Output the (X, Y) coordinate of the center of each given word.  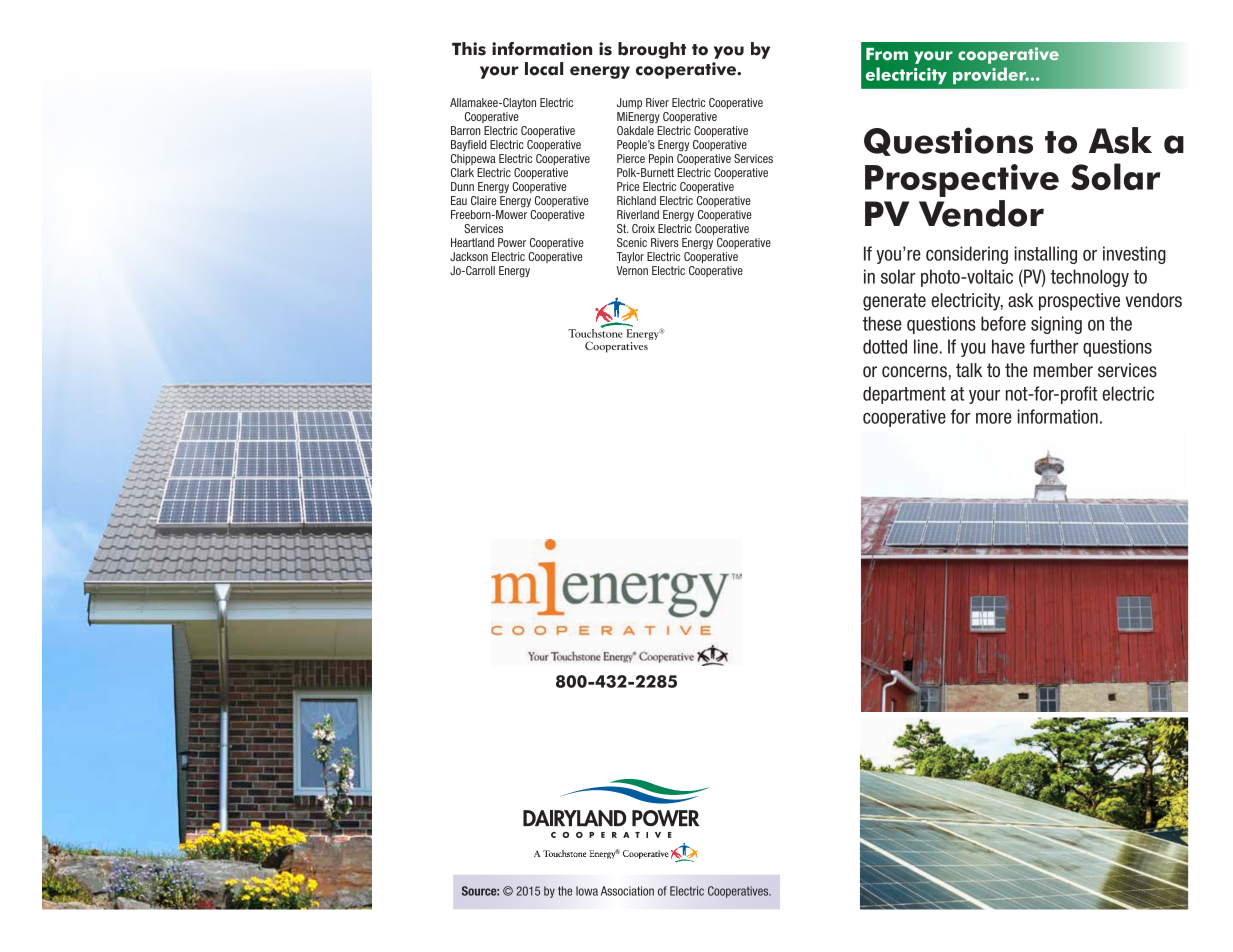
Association (627, 891)
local (544, 69)
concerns (914, 372)
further (1054, 346)
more (994, 418)
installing (1046, 255)
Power (512, 242)
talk (969, 370)
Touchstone (595, 332)
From (887, 54)
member (1063, 370)
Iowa (587, 891)
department (904, 395)
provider (991, 75)
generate (894, 302)
